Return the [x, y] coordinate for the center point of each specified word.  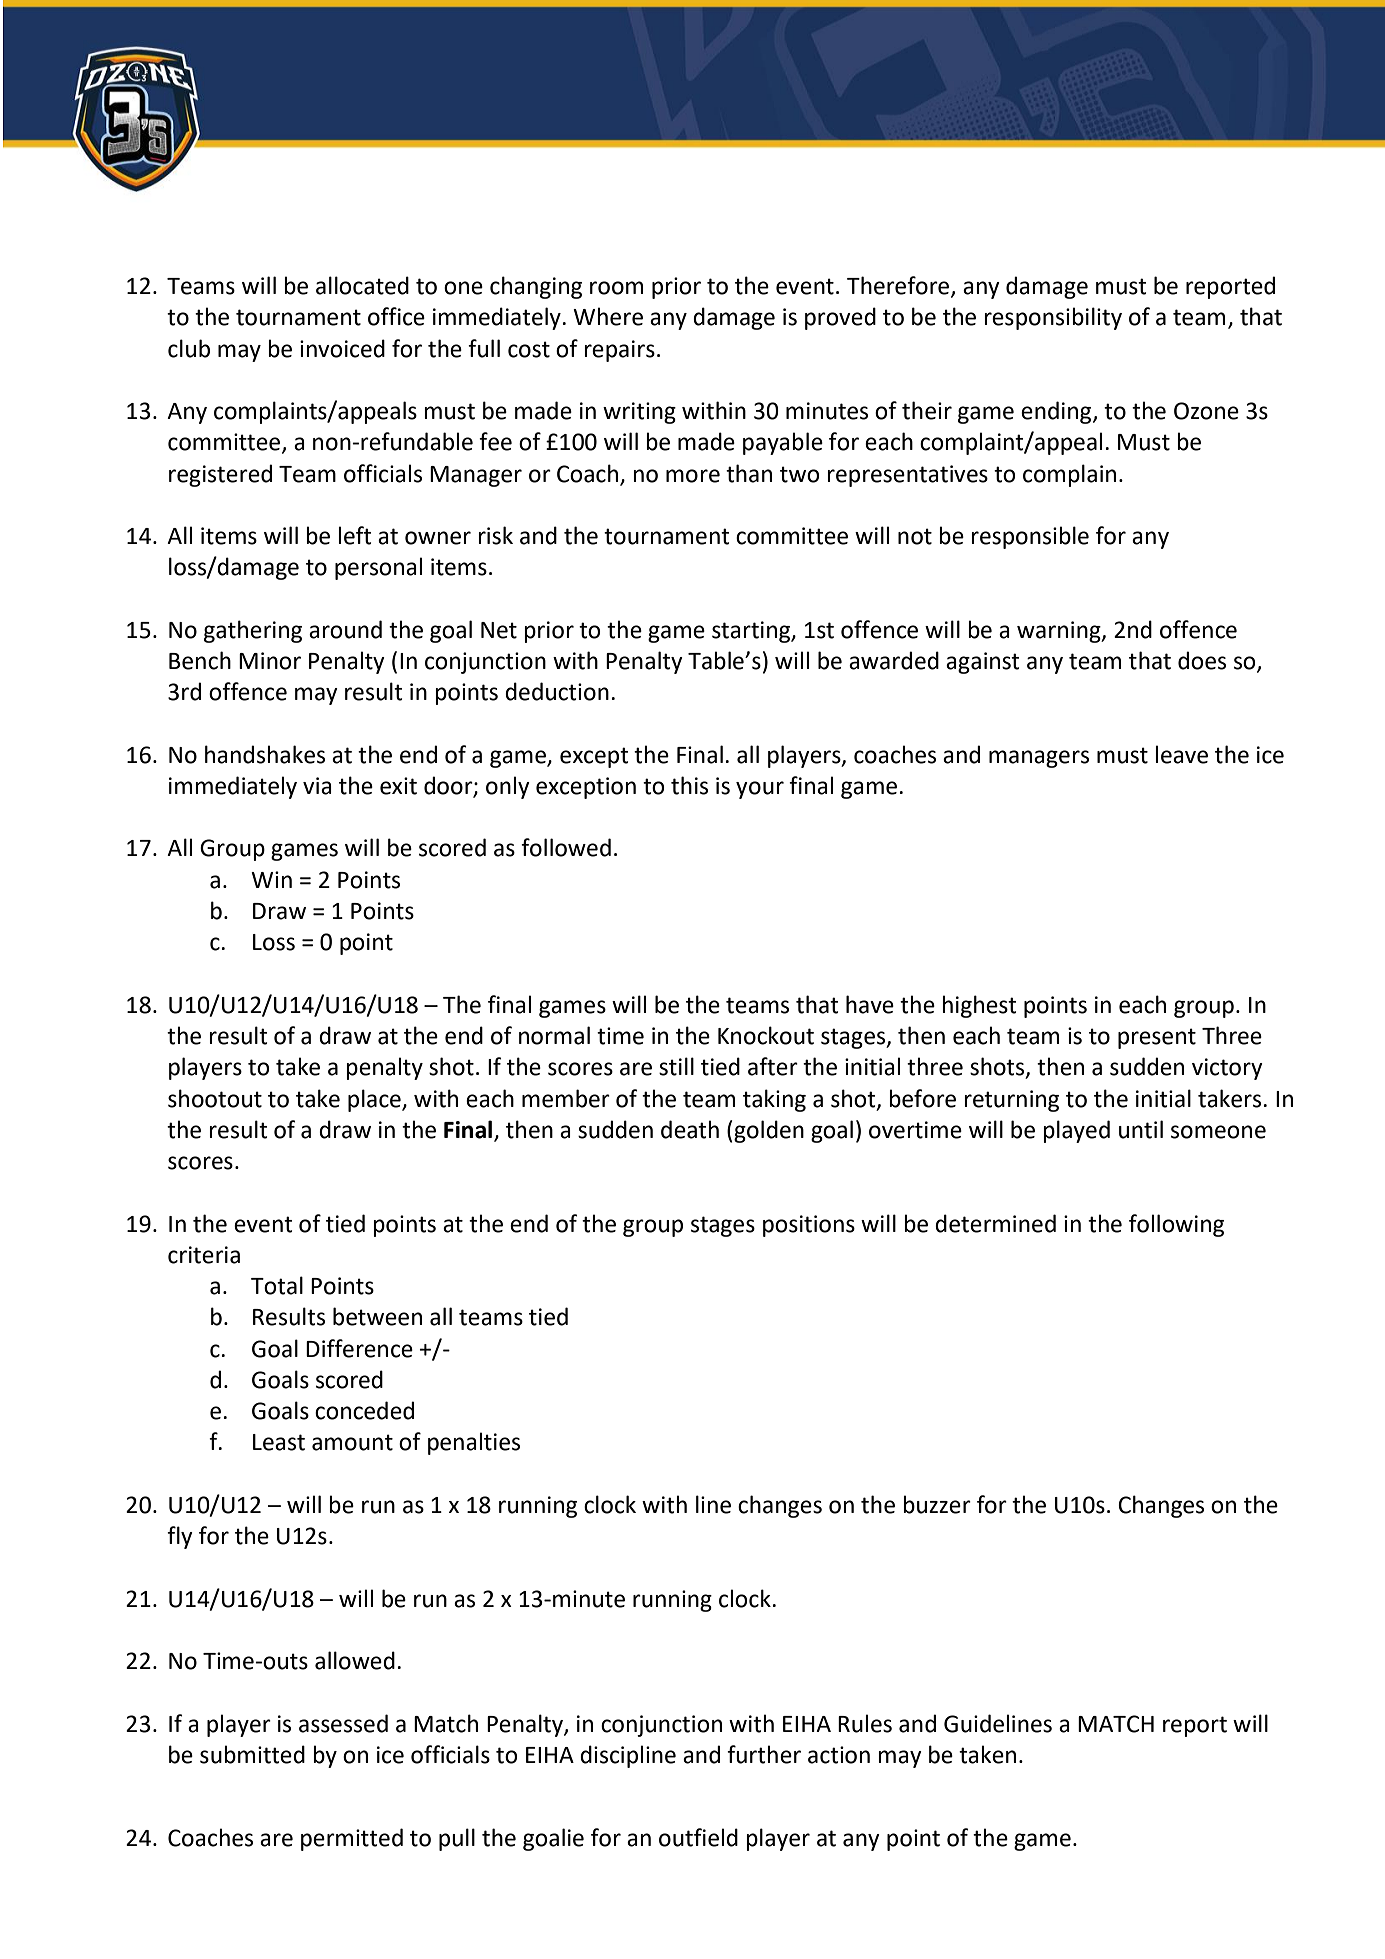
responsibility [1053, 318]
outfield [698, 1837]
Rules [865, 1723]
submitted [252, 1754]
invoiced [342, 348]
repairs [619, 351]
